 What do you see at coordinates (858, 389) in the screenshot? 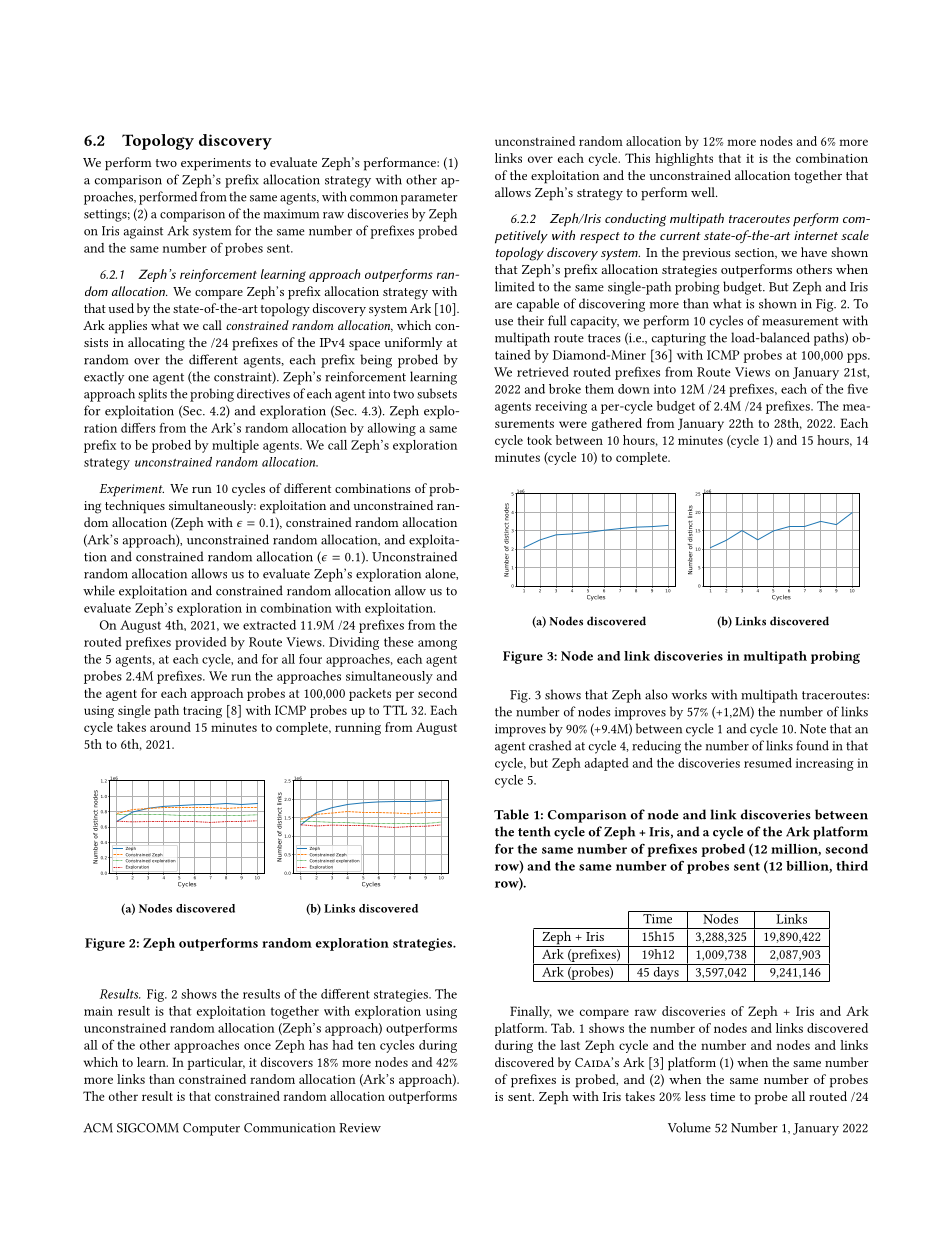
I see `five` at bounding box center [858, 389].
